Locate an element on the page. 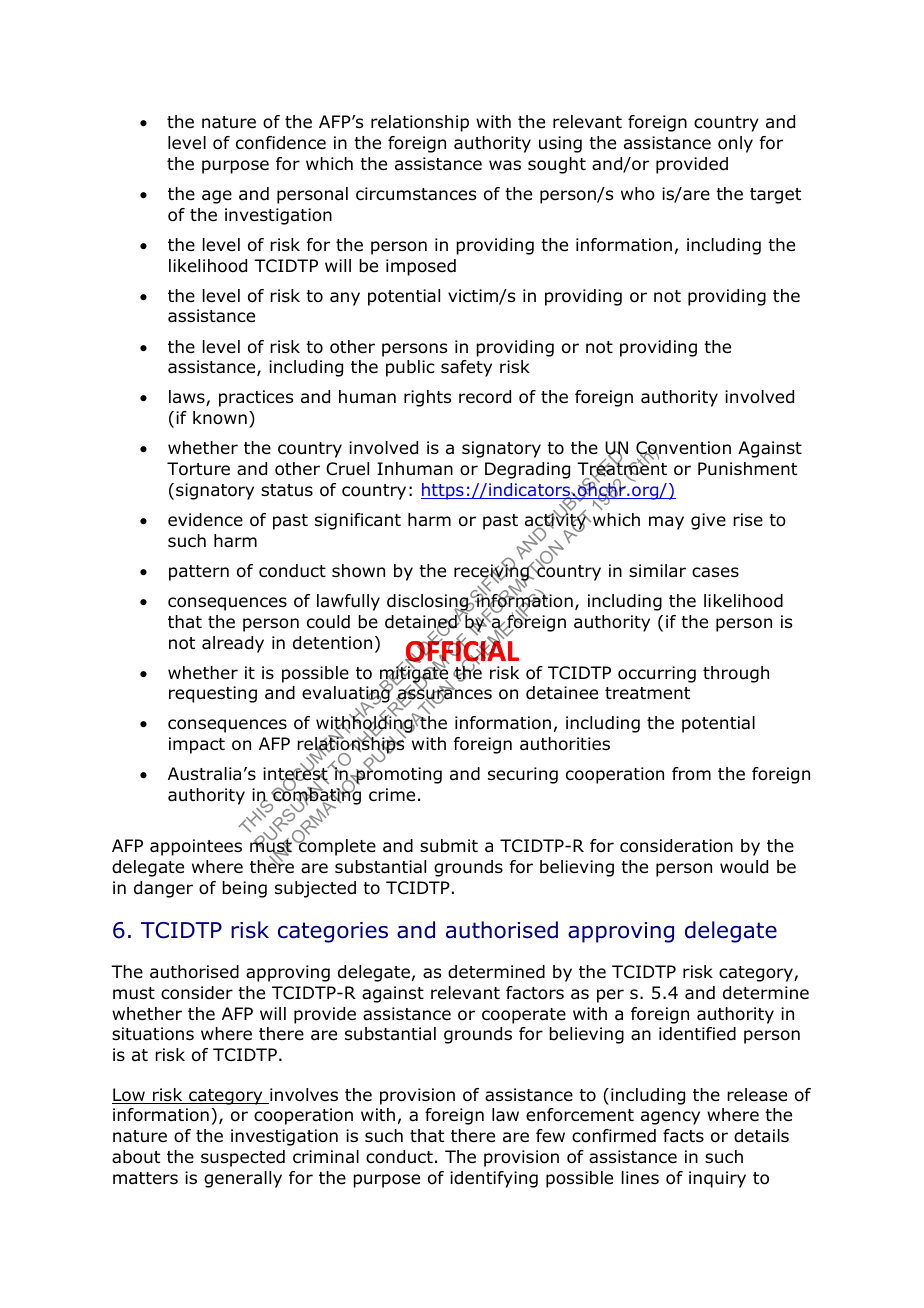 The image size is (924, 1308). circumstances is located at coordinates (416, 194).
